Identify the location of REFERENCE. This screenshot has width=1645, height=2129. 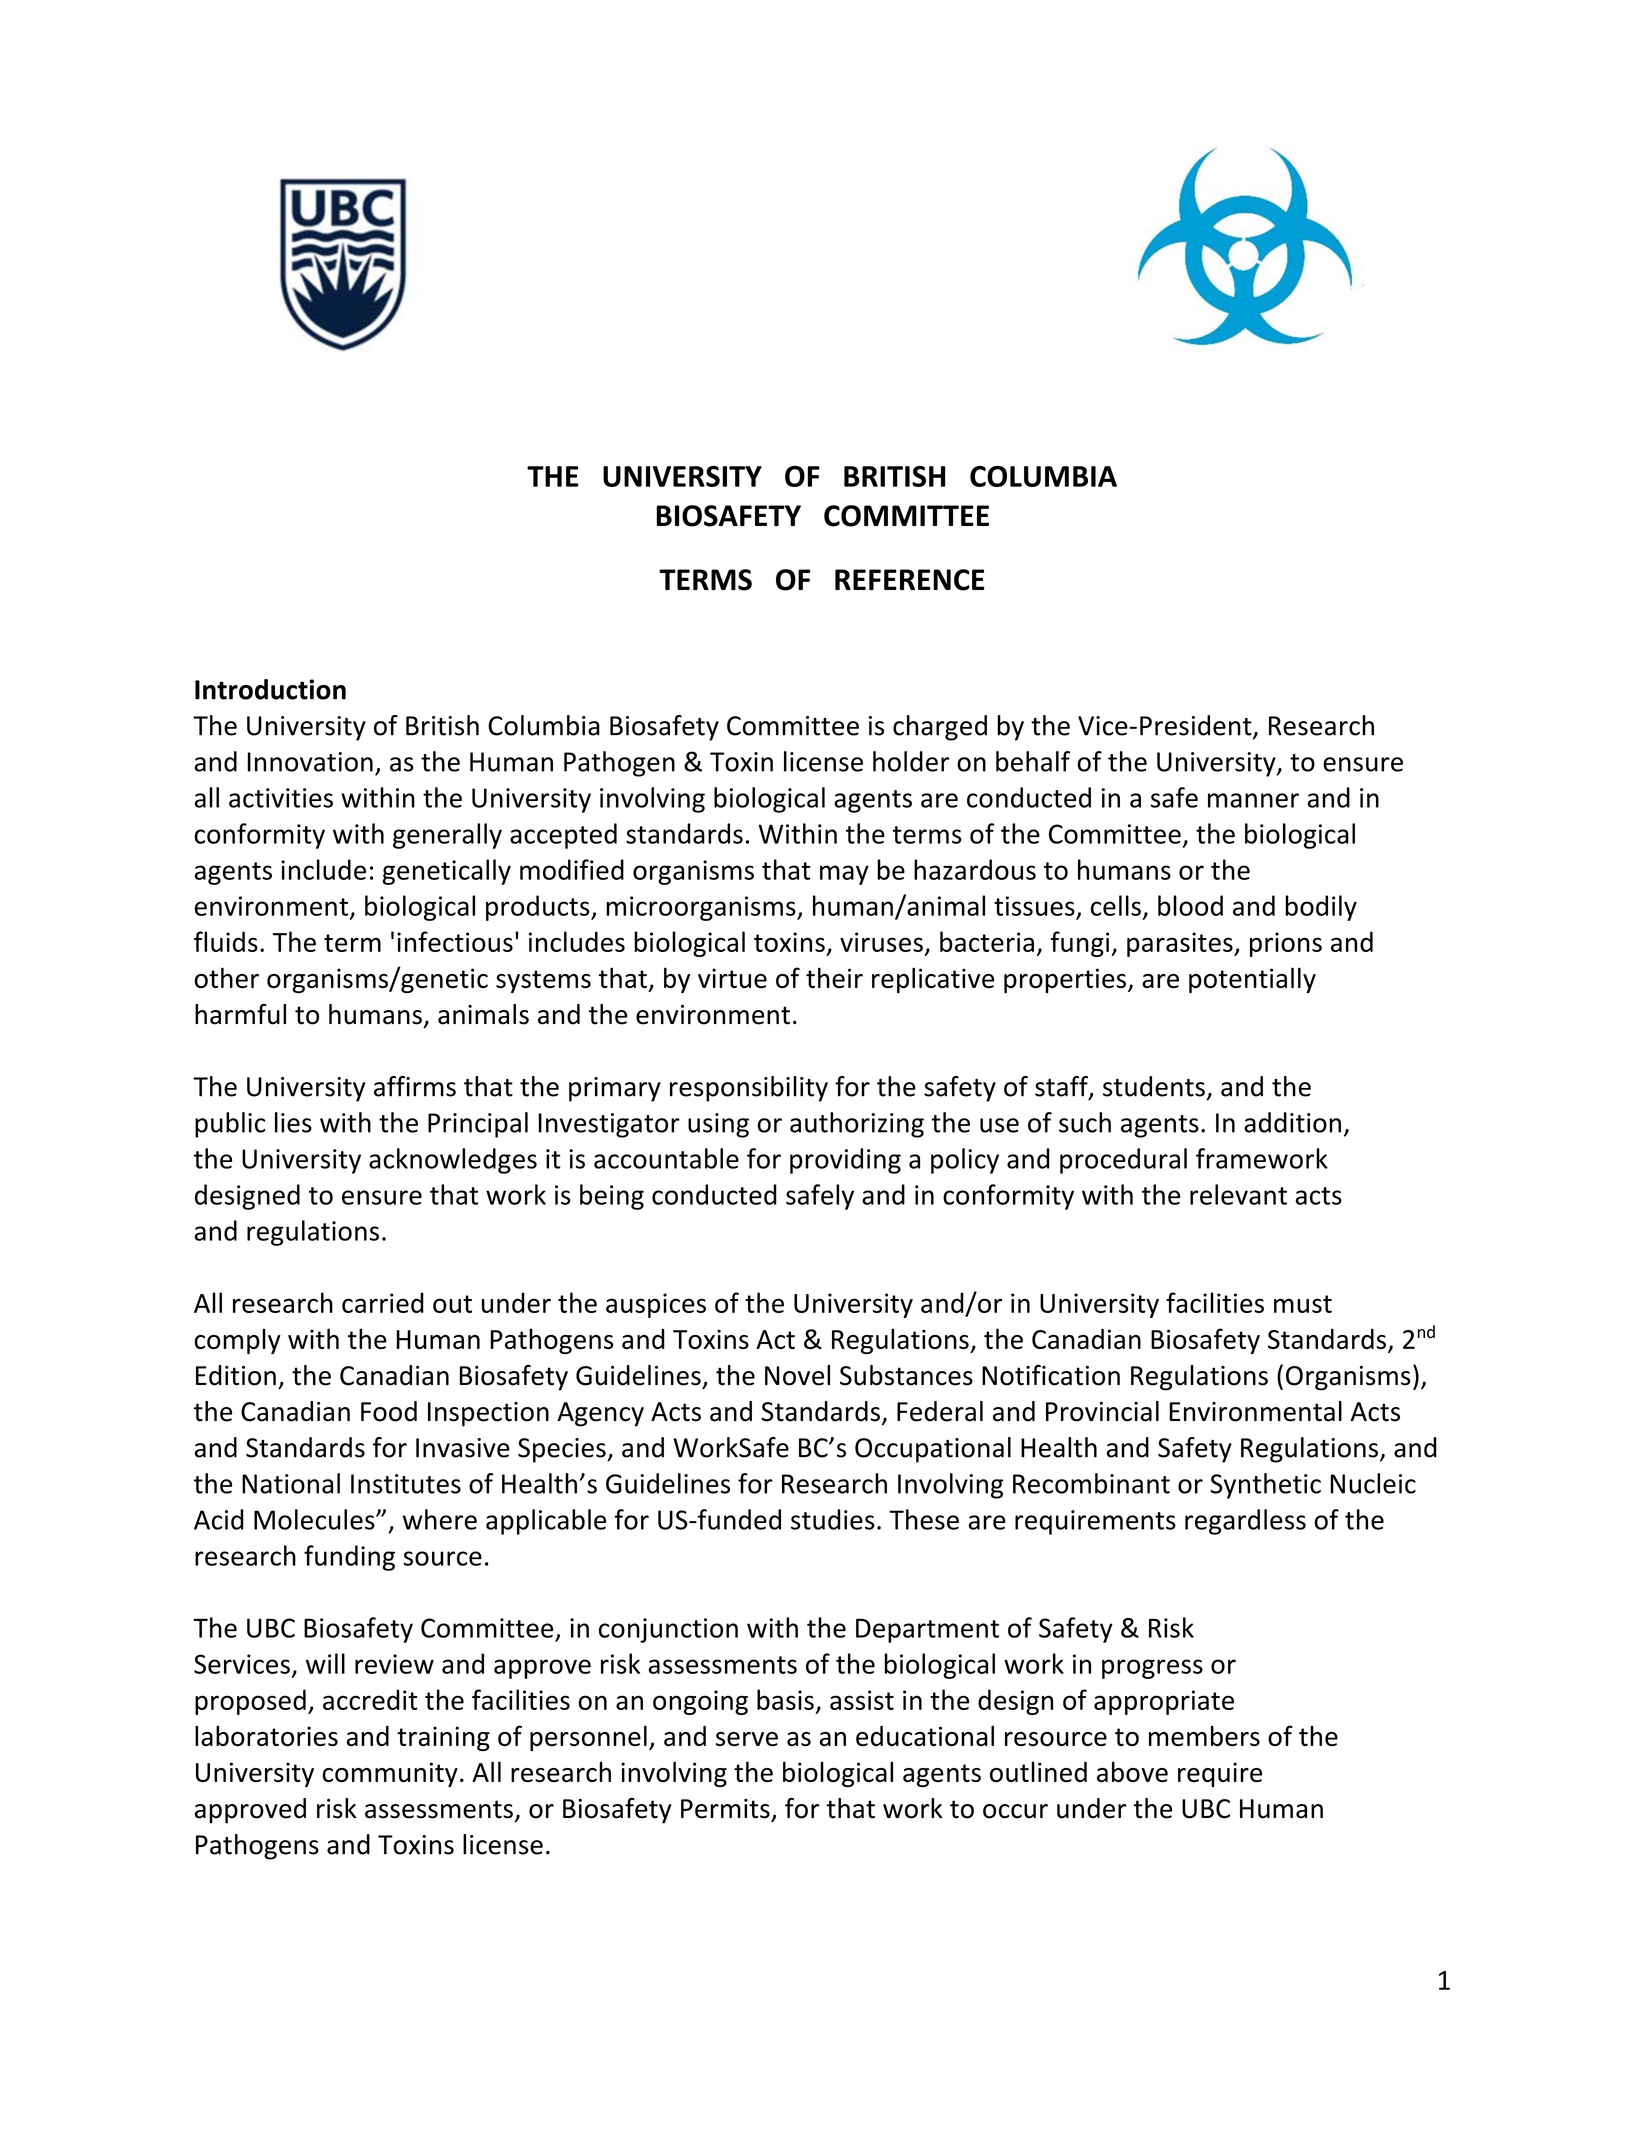
(910, 580).
